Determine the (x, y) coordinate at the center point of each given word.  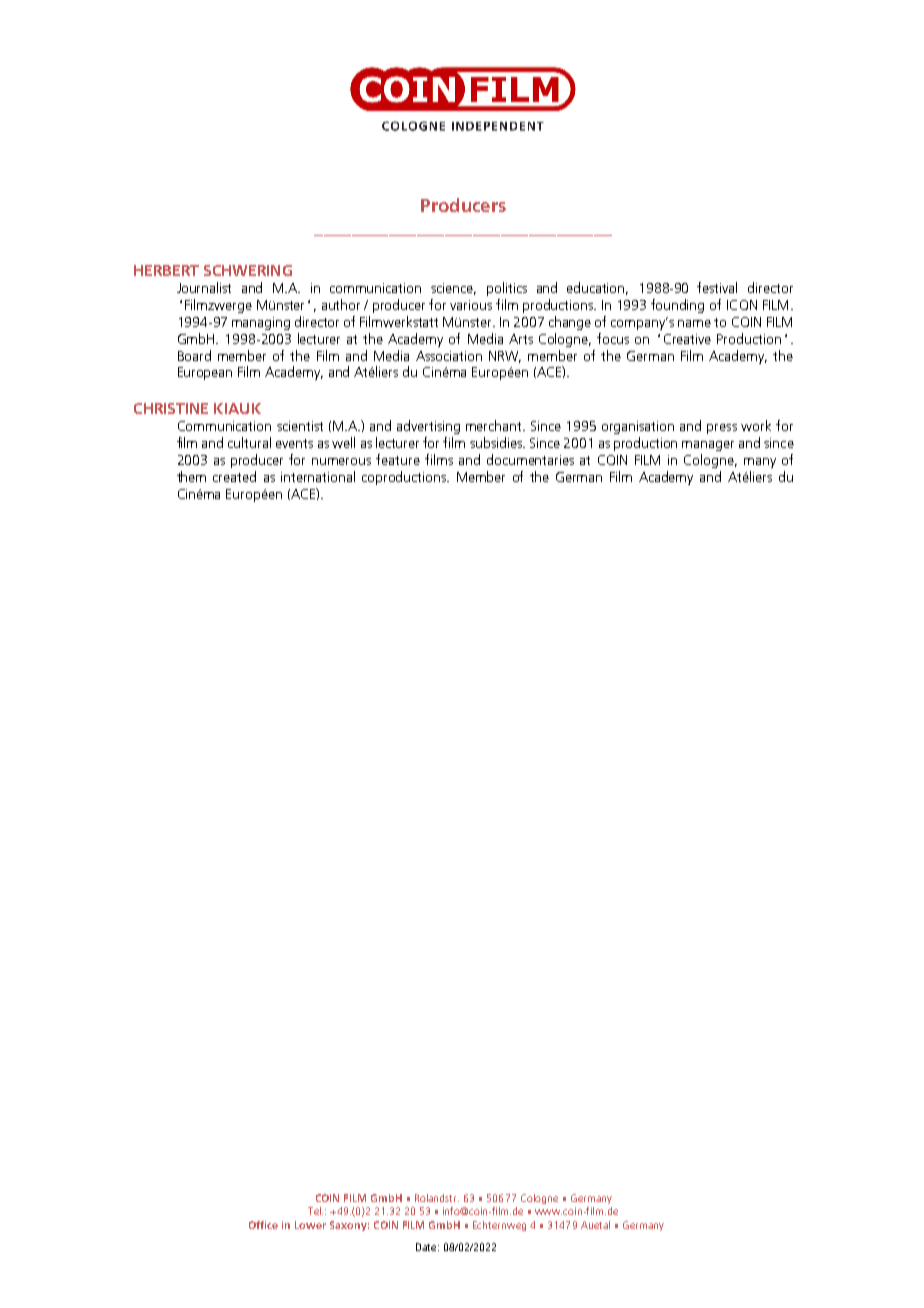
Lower (310, 1225)
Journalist (204, 287)
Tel (315, 1211)
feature (398, 459)
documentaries (530, 459)
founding (677, 306)
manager (708, 446)
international (318, 476)
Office (263, 1225)
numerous (341, 461)
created (234, 476)
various (471, 305)
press (722, 429)
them (191, 476)
